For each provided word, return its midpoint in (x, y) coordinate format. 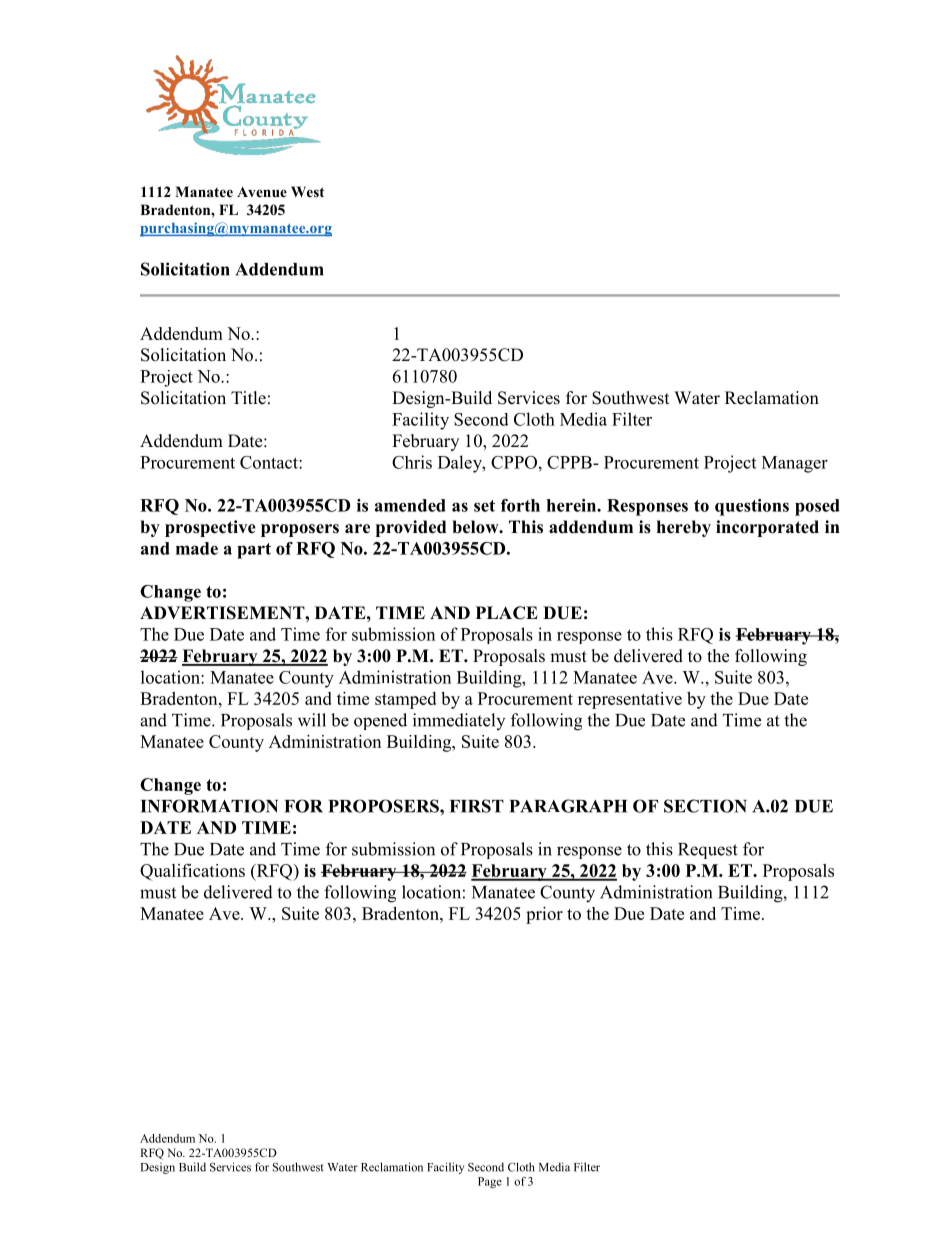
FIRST (477, 806)
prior (544, 915)
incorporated (767, 528)
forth (520, 505)
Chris (412, 462)
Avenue (262, 192)
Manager (795, 464)
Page (490, 1182)
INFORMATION (209, 806)
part (254, 551)
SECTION (705, 806)
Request (708, 851)
